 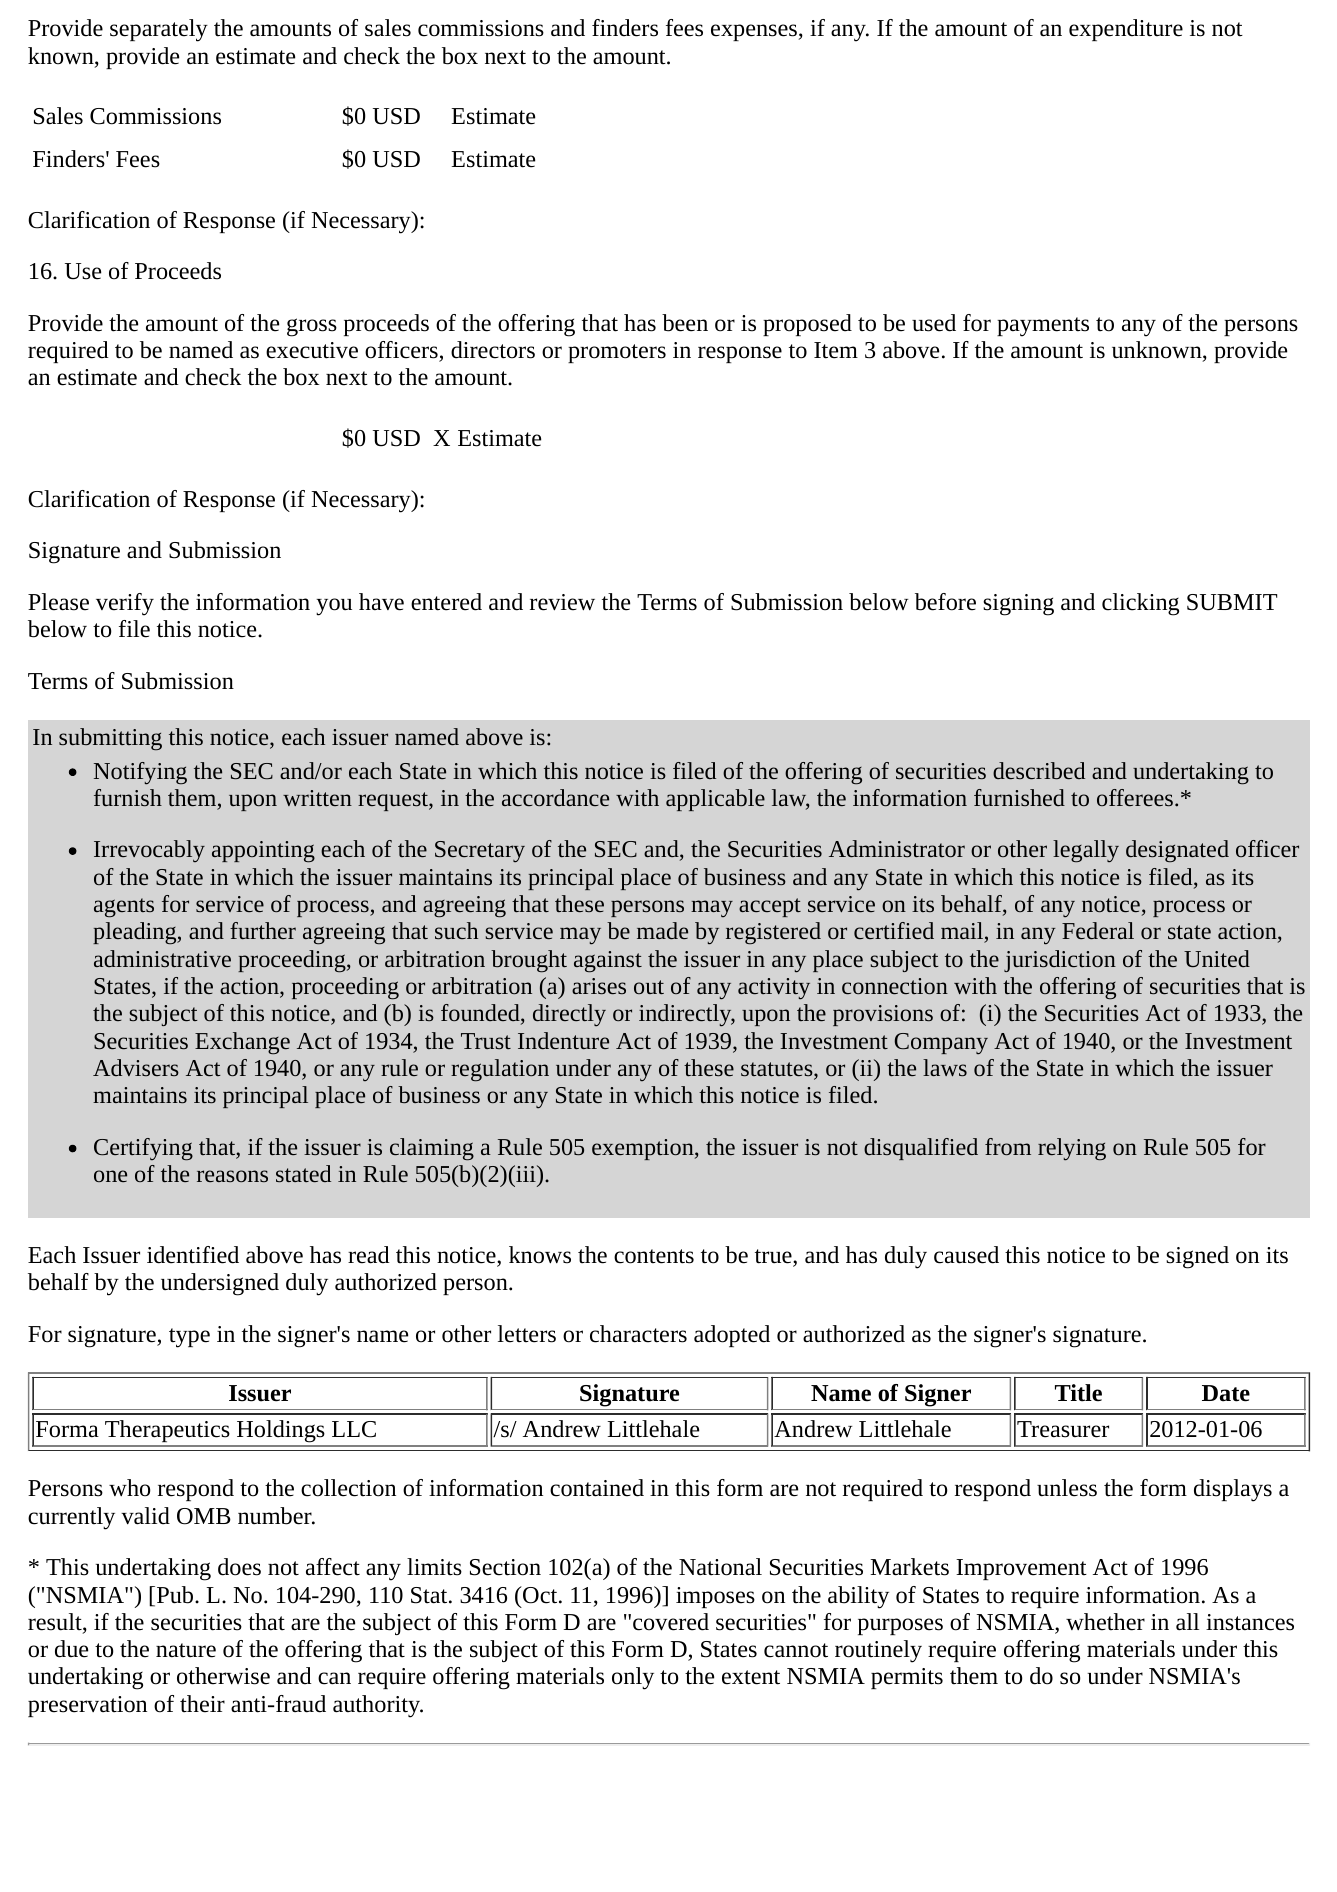 I want to click on Certifying, so click(x=143, y=1149).
